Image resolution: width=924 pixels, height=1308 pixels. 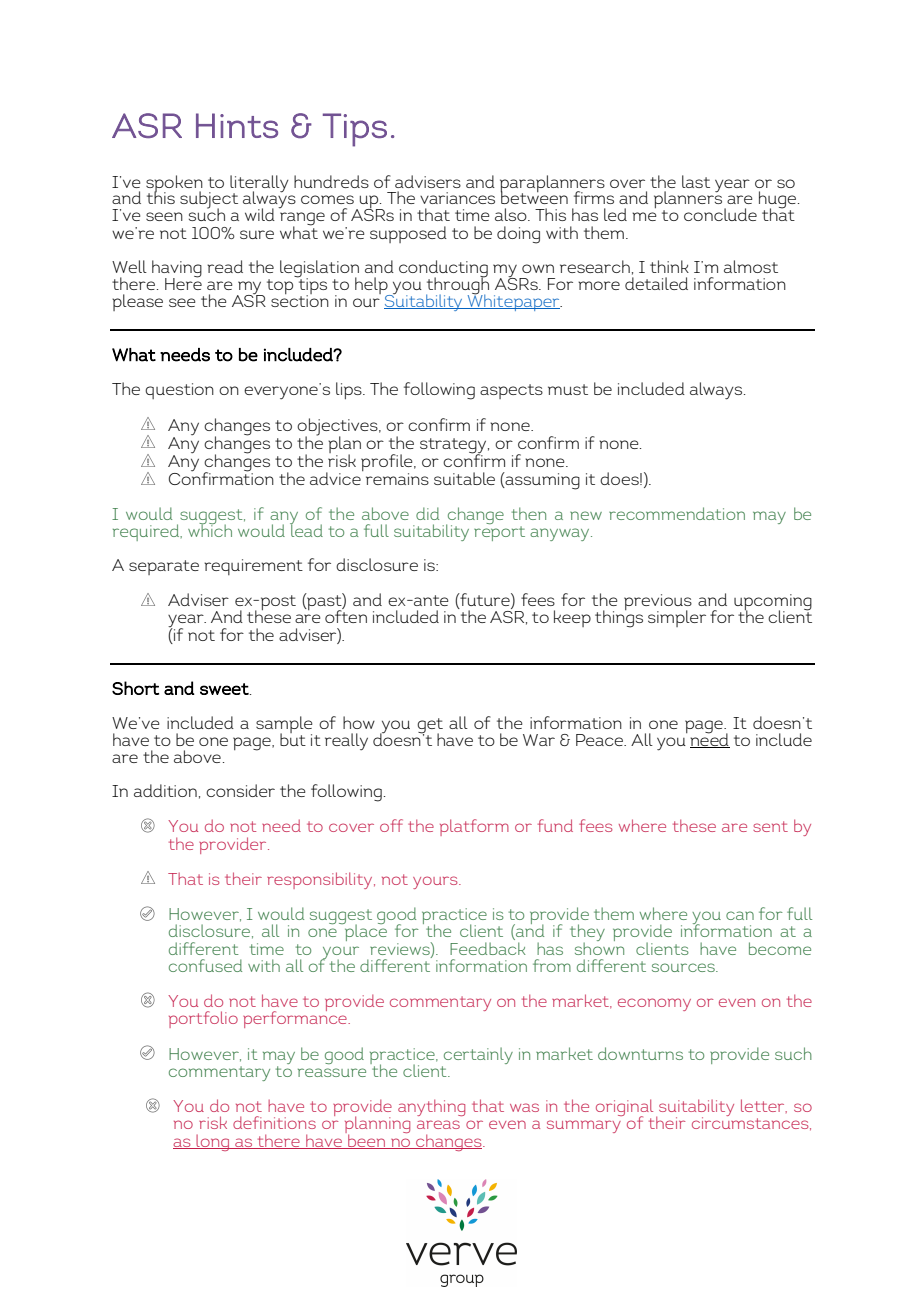 What do you see at coordinates (213, 1142) in the screenshot?
I see `long` at bounding box center [213, 1142].
